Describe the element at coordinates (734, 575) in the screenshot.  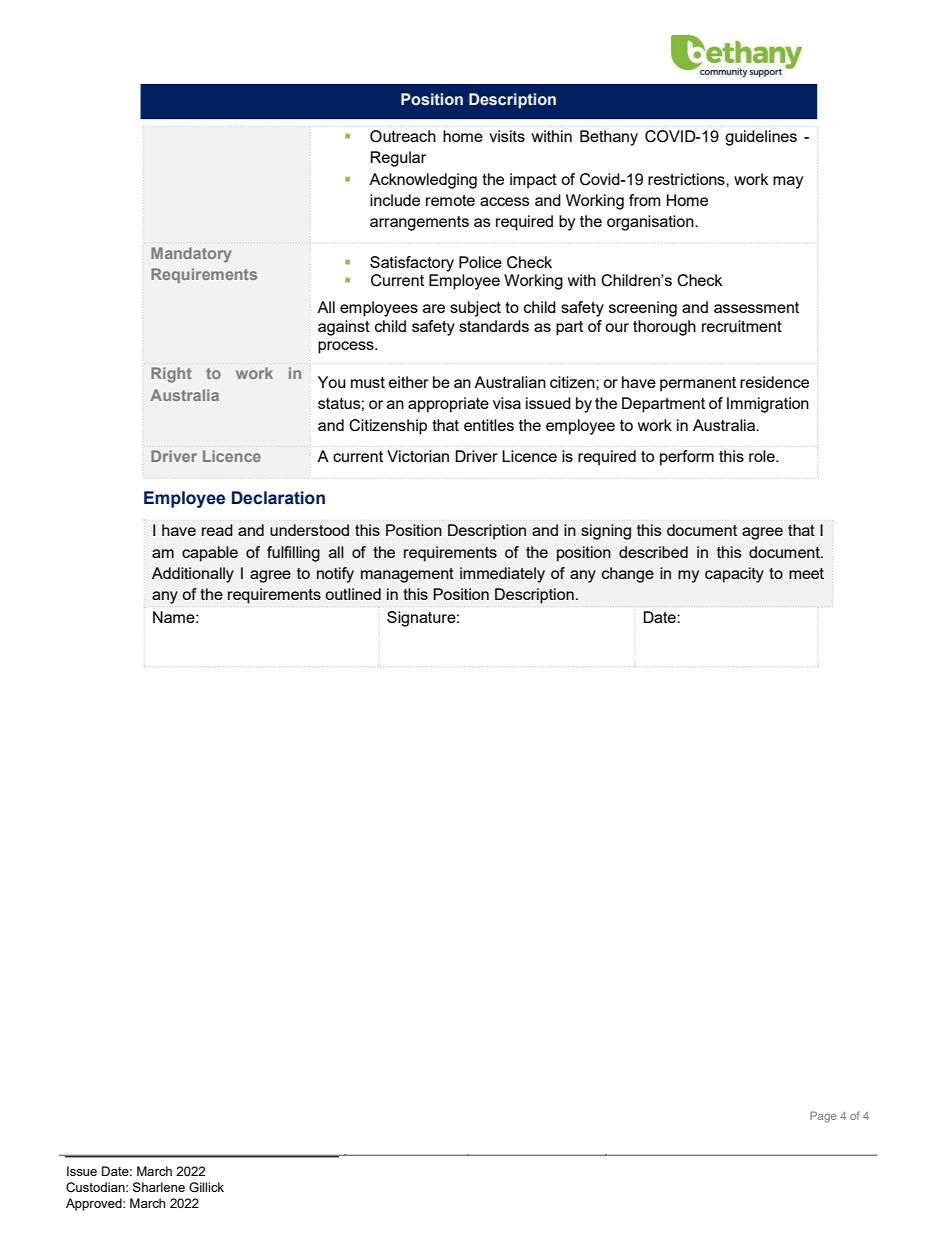
I see `capacity` at that location.
